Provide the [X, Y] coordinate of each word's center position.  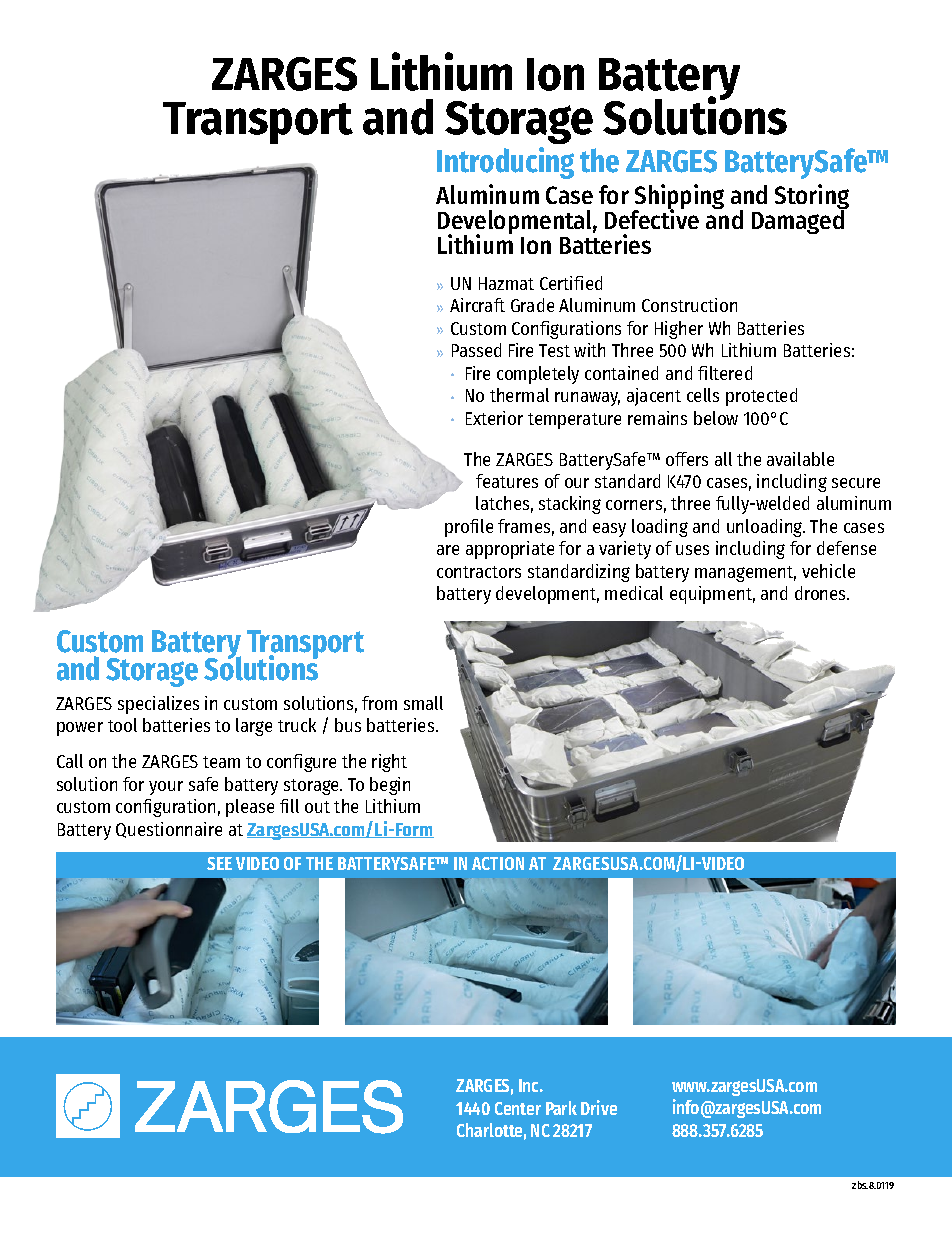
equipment [712, 595]
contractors [479, 572]
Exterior [494, 418]
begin [390, 786]
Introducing [505, 163]
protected [761, 397]
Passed [476, 350]
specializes [158, 705]
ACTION [498, 863]
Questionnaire [169, 830]
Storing [812, 198]
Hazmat [506, 283]
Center [518, 1108]
